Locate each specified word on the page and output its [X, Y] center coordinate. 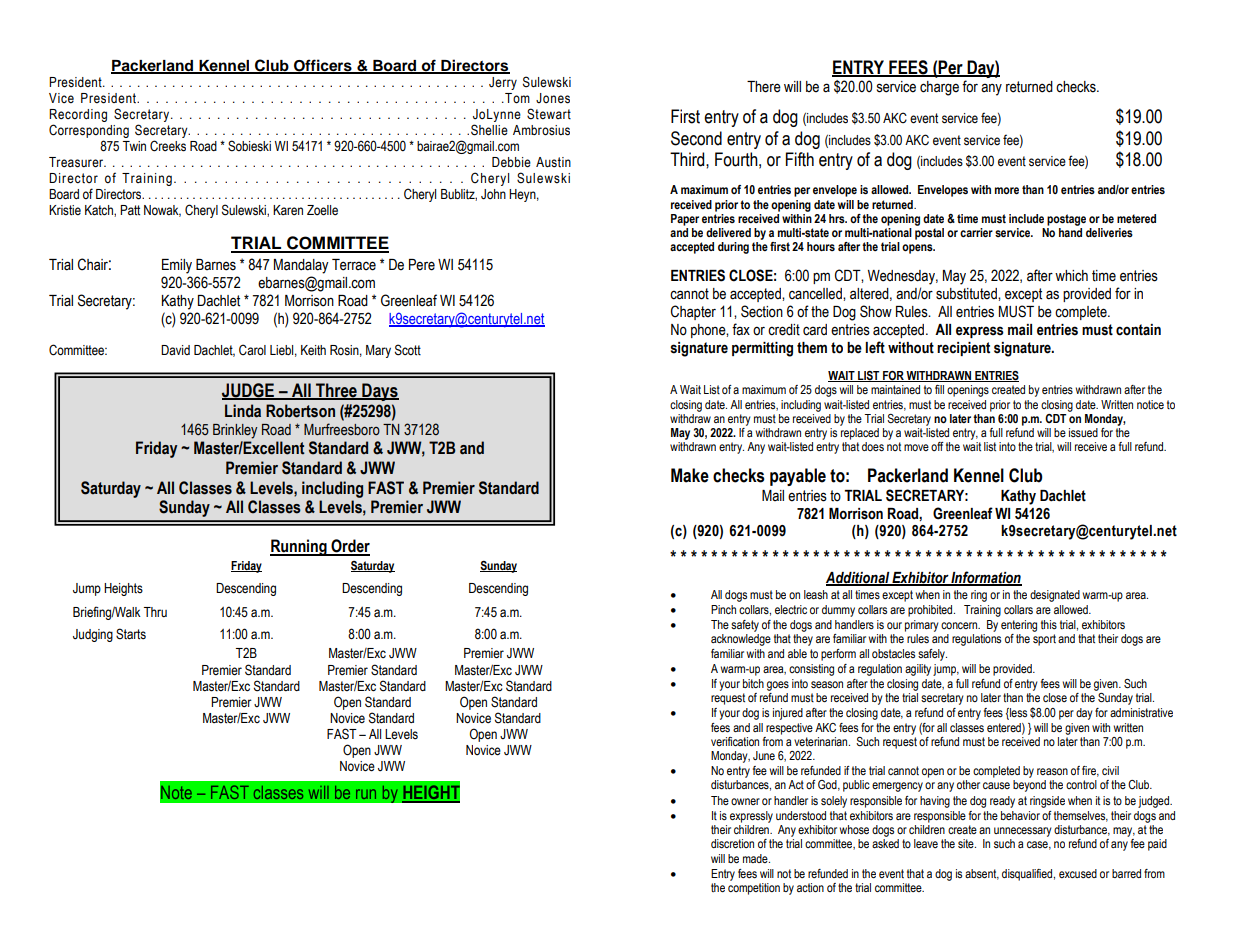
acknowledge [741, 640]
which [1071, 276]
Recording [78, 117]
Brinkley [235, 431]
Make [690, 475]
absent [982, 874]
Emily [177, 266]
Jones [553, 98]
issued [1083, 432]
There [764, 87]
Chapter [693, 312]
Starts [131, 634]
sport [1044, 640]
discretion [732, 844]
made [756, 858]
